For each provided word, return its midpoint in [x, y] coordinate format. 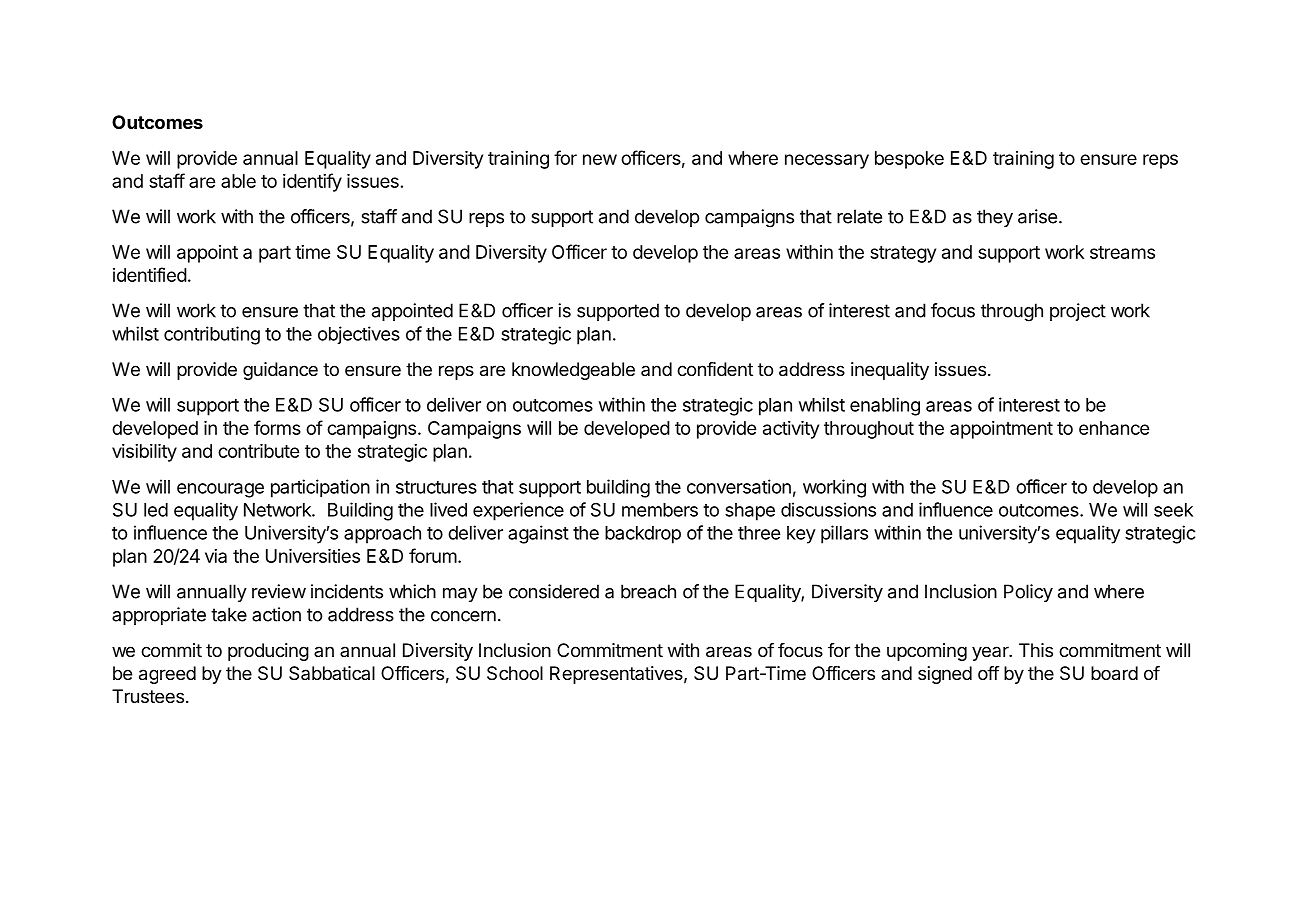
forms [277, 427]
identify [312, 182]
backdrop [643, 535]
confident [715, 369]
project [1078, 312]
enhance [1114, 428]
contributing [212, 335]
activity [791, 430]
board [1114, 673]
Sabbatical [332, 673]
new [600, 159]
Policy [1028, 593]
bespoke [909, 160]
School [515, 673]
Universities [313, 556]
